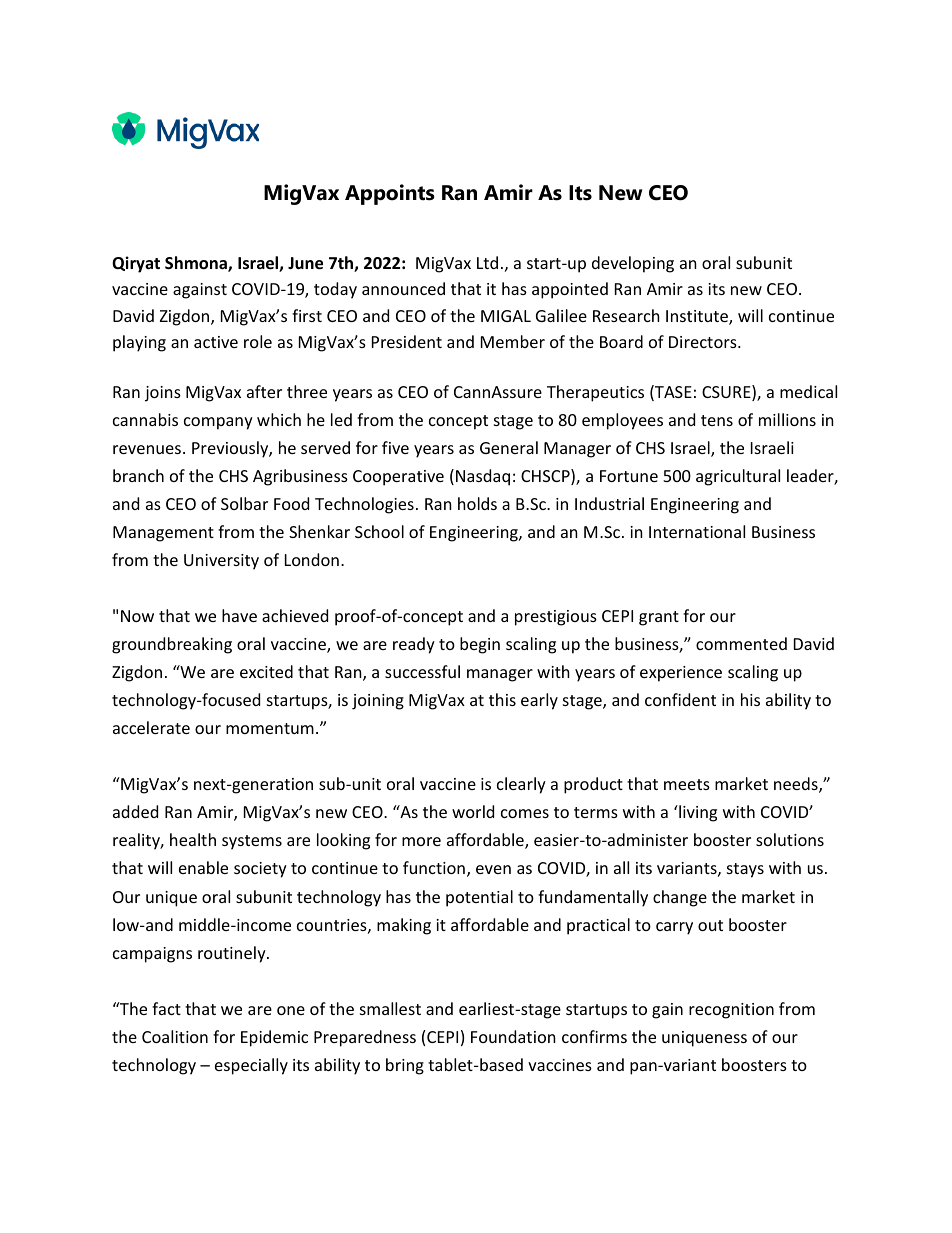  Describe the element at coordinates (741, 643) in the document. I see `commented` at that location.
